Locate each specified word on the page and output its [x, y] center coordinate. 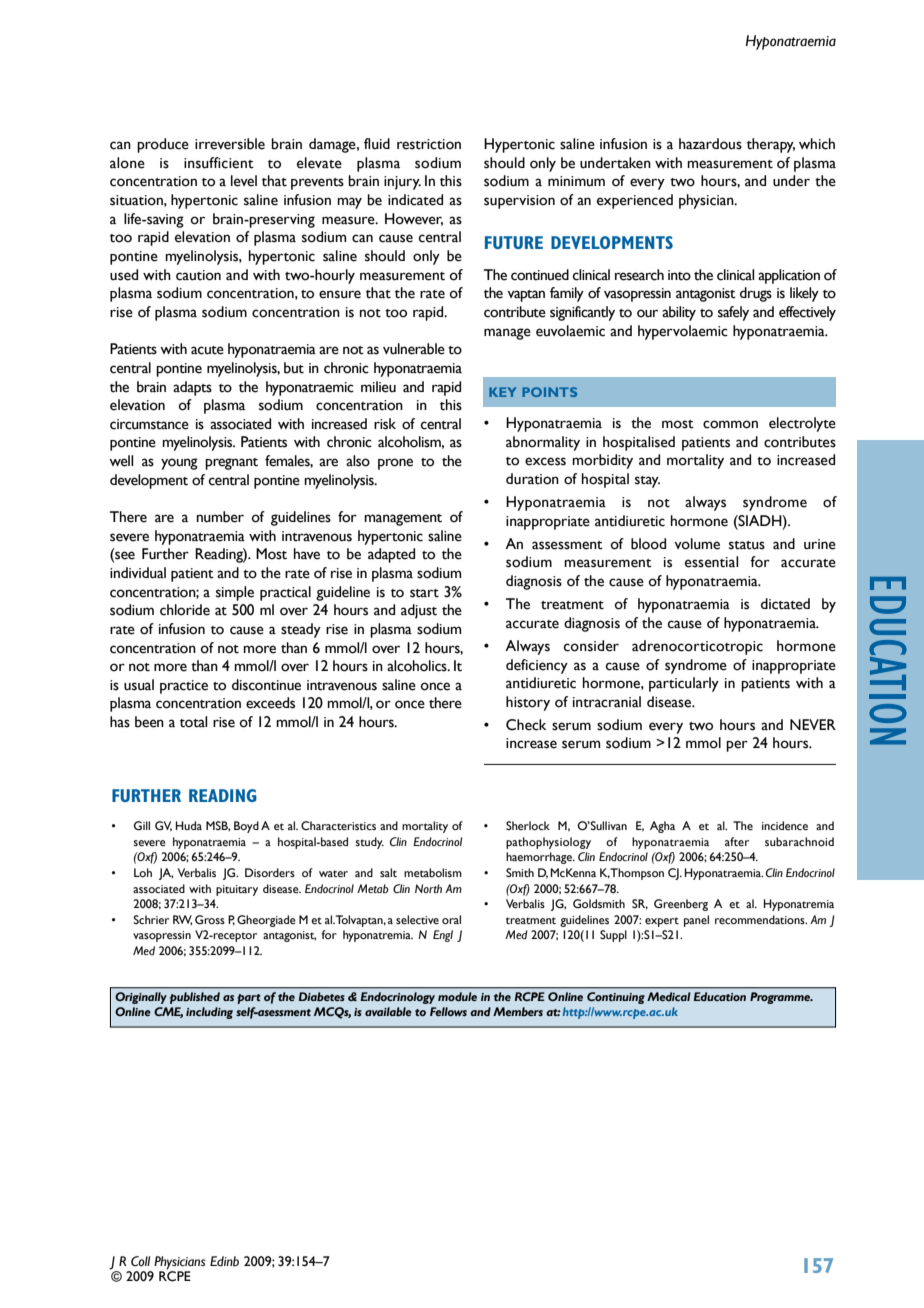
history [528, 703]
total [193, 722]
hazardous [710, 144]
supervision [519, 202]
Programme [781, 998]
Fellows [448, 1011]
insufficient [219, 163]
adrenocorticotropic [697, 647]
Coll [140, 1261]
